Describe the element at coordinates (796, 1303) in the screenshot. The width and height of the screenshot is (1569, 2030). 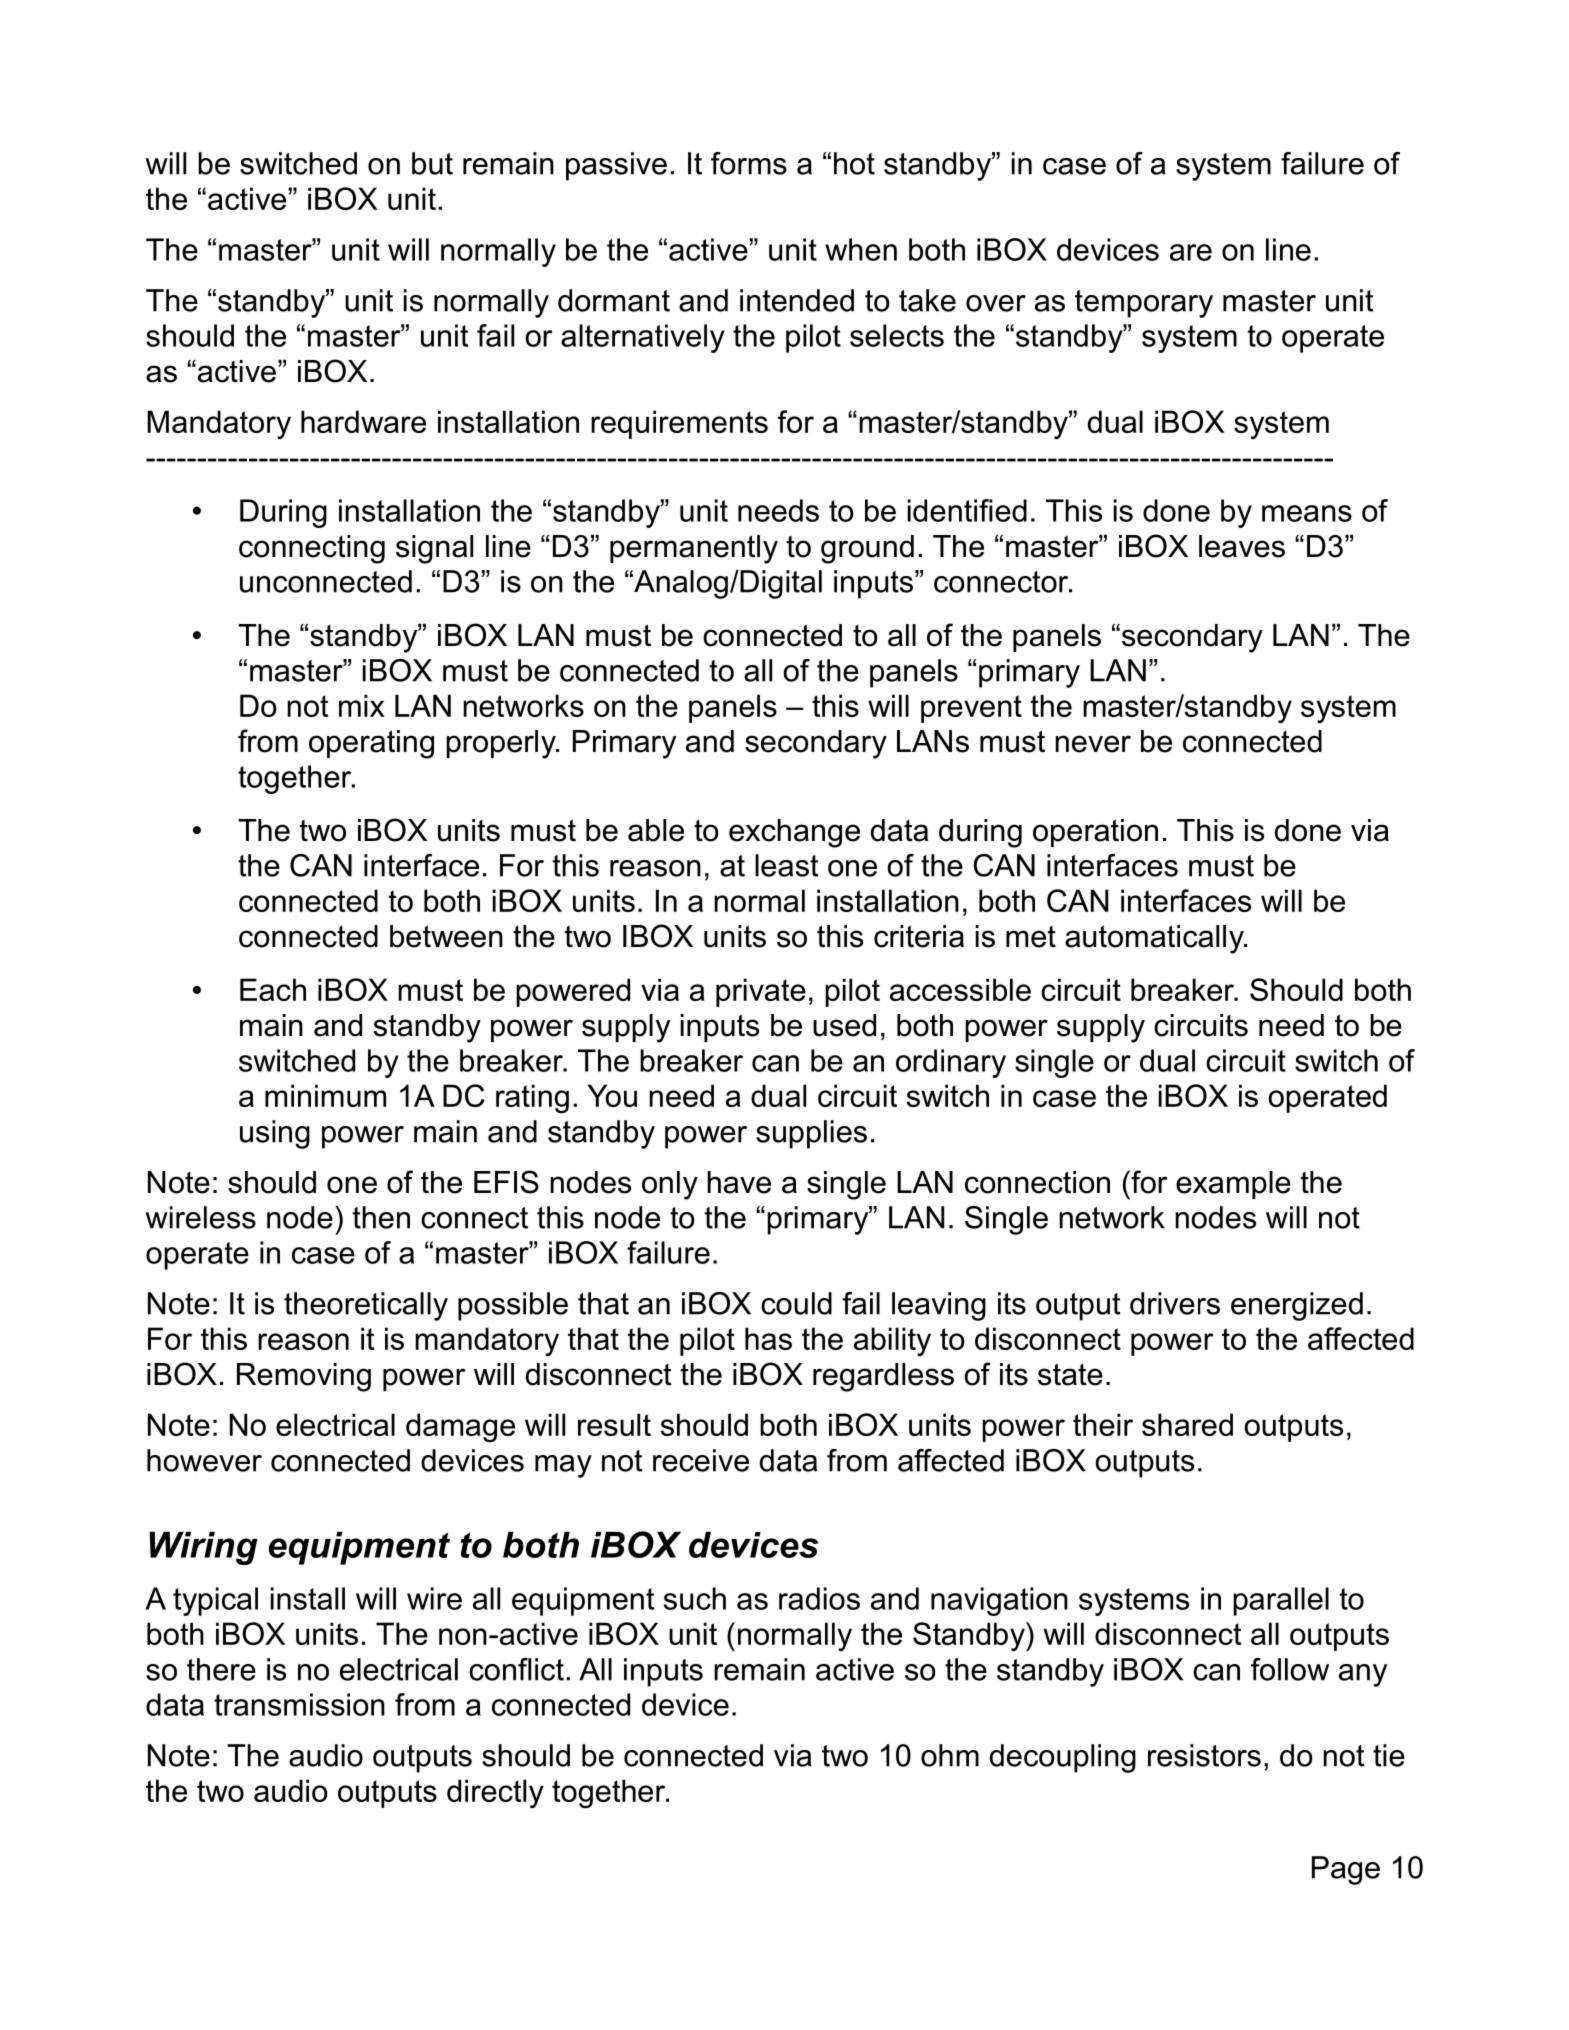
I see `could` at that location.
